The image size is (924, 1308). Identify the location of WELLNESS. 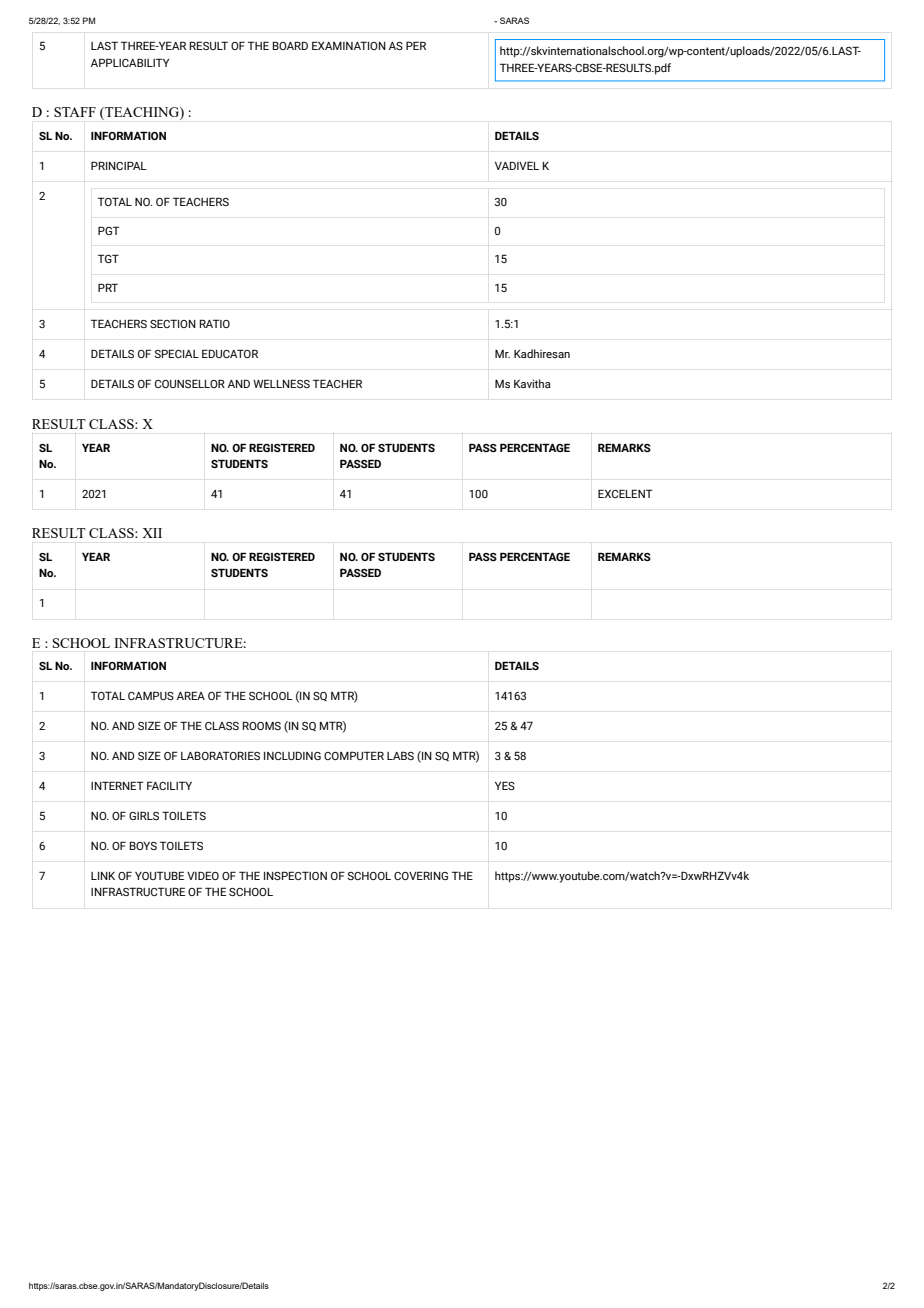
(281, 383).
